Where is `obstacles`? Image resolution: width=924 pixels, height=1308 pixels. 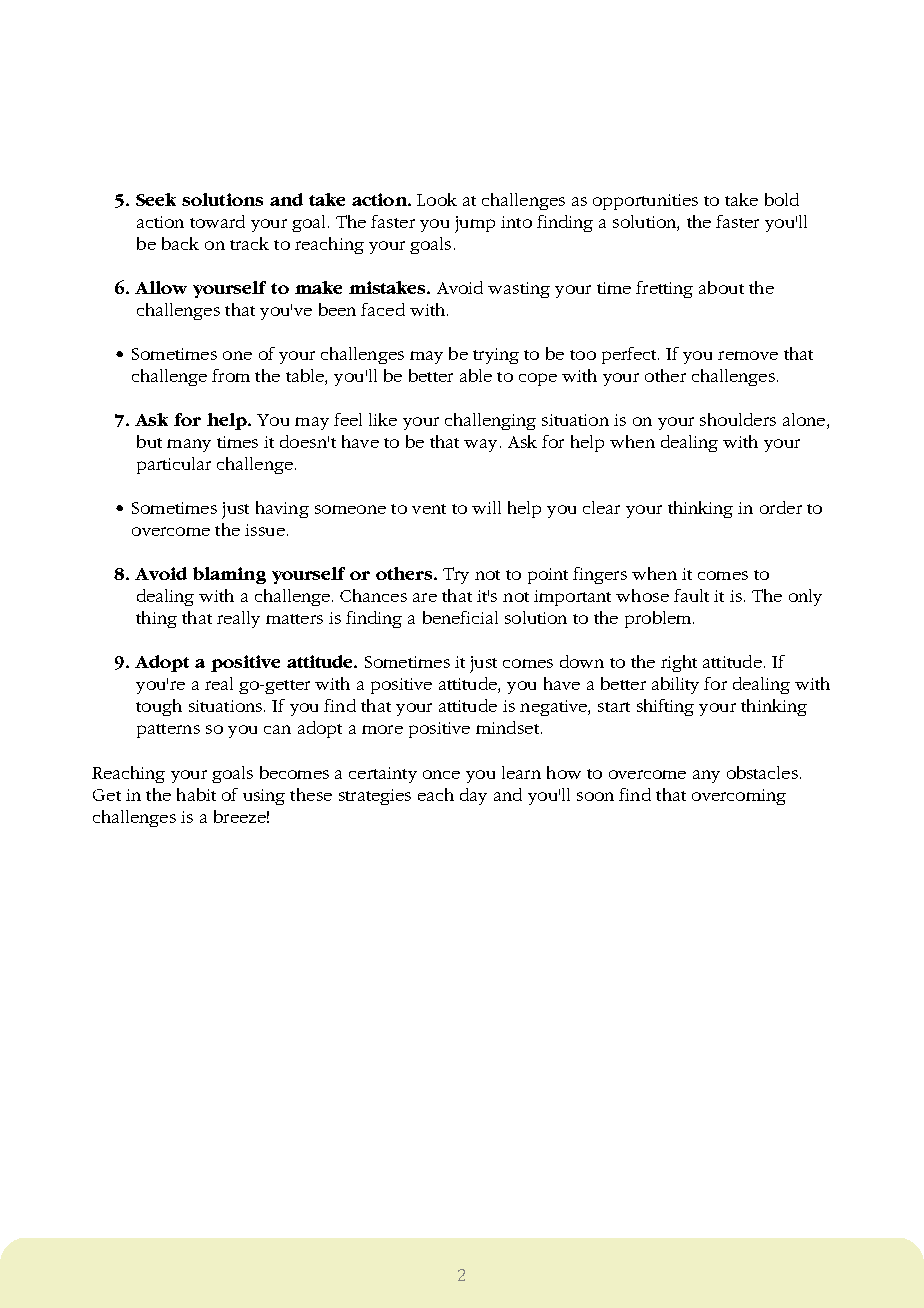 obstacles is located at coordinates (762, 772).
